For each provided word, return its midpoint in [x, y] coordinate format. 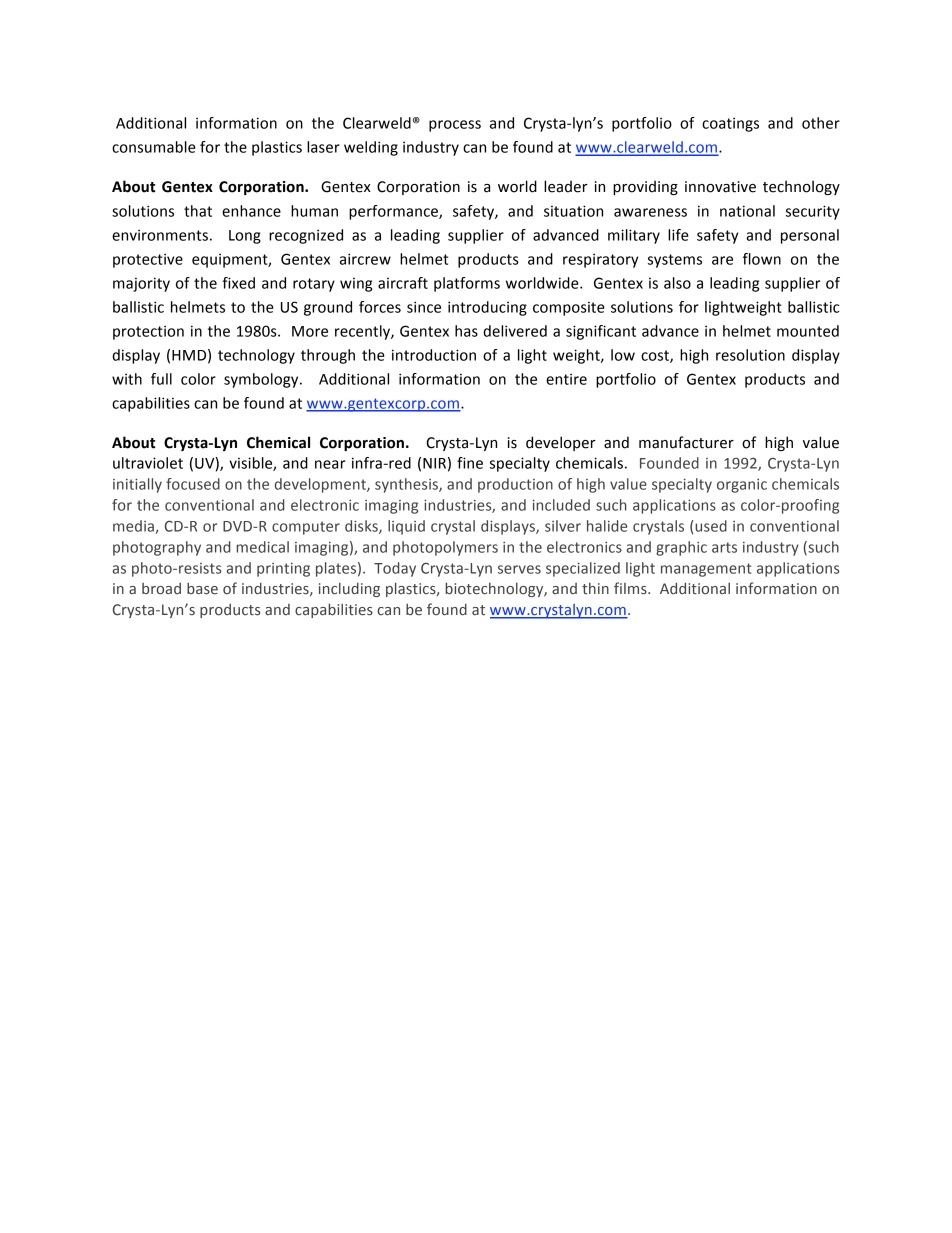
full [161, 379]
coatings [730, 124]
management [706, 570]
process [455, 126]
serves [519, 569]
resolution [750, 355]
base [202, 588]
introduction [434, 355]
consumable [154, 147]
